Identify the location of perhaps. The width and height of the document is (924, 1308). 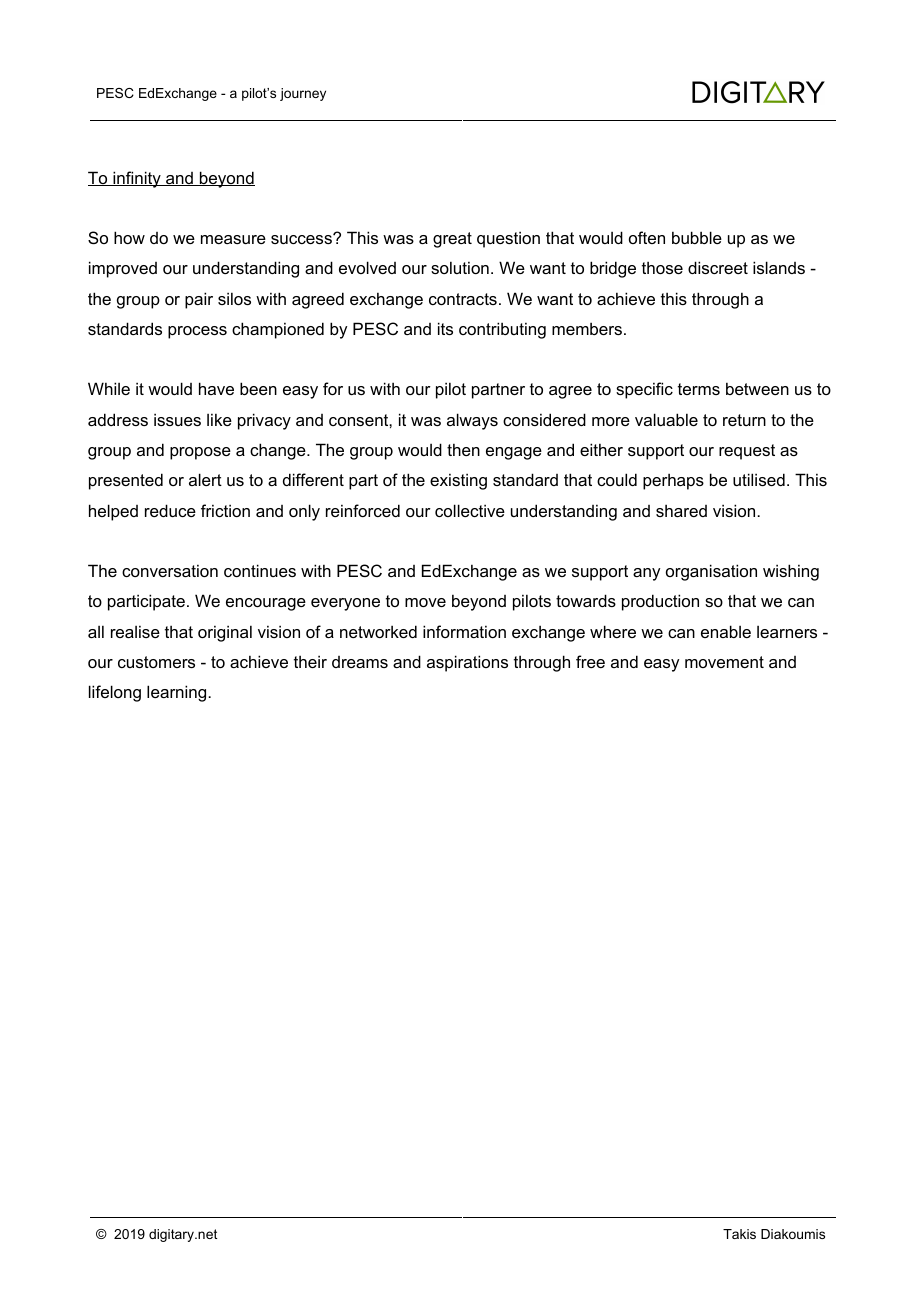
(673, 481).
